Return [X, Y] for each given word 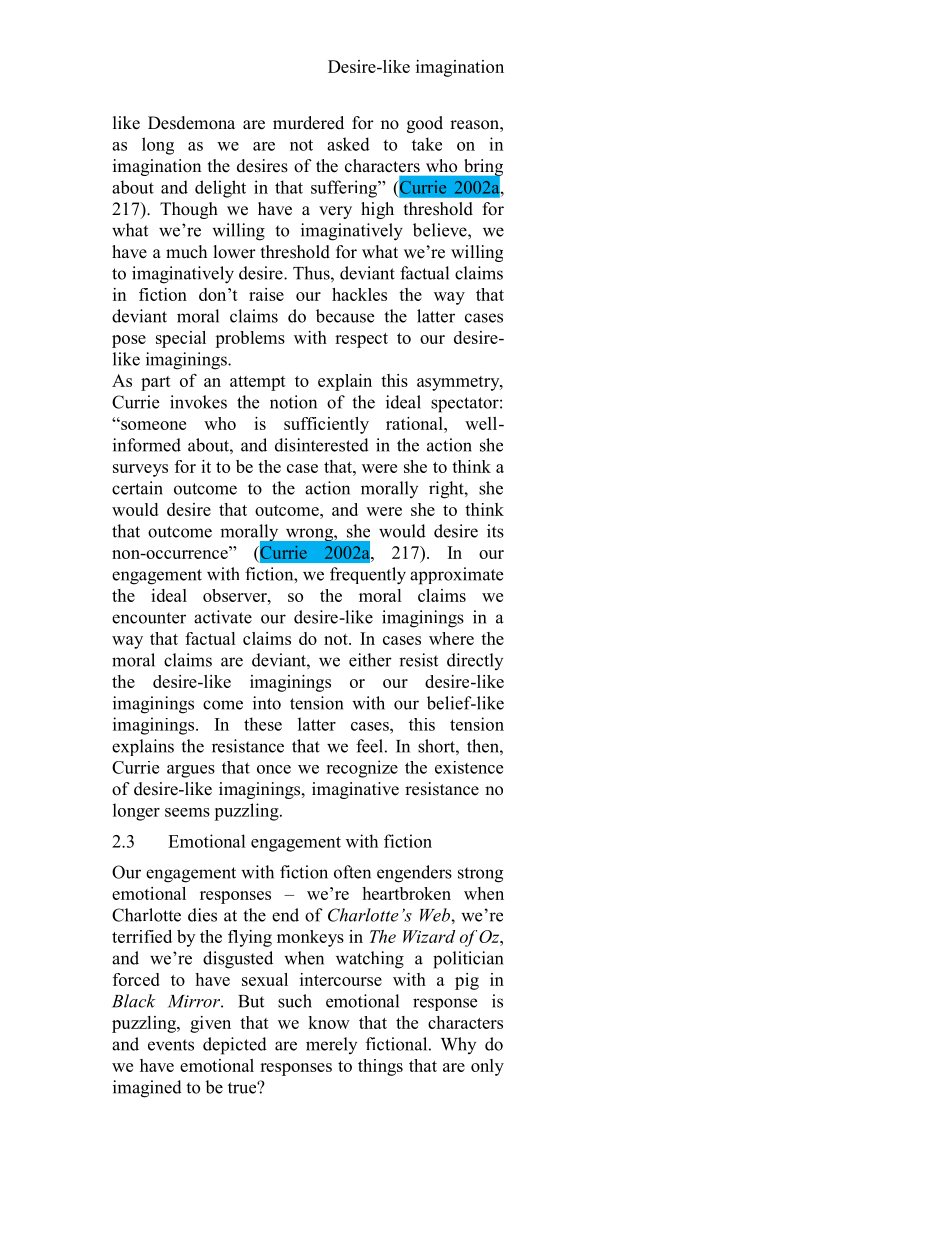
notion [293, 402]
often [352, 872]
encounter [149, 618]
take [427, 144]
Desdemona [191, 123]
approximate [456, 576]
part [156, 383]
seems [187, 812]
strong [480, 875]
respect [361, 340]
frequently [368, 576]
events [171, 1045]
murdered [308, 123]
